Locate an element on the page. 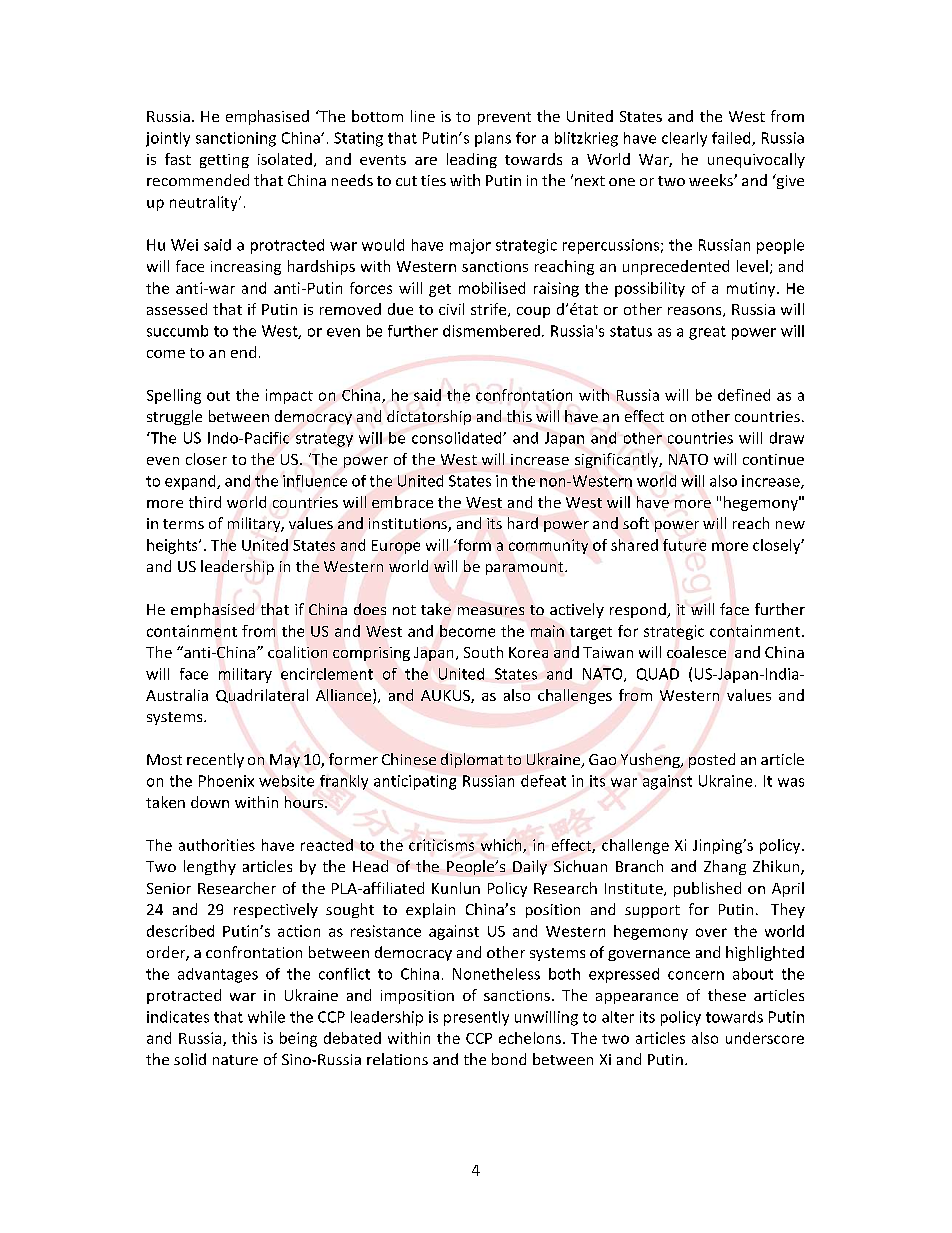 This image has width=952, height=1233. while is located at coordinates (266, 1017).
